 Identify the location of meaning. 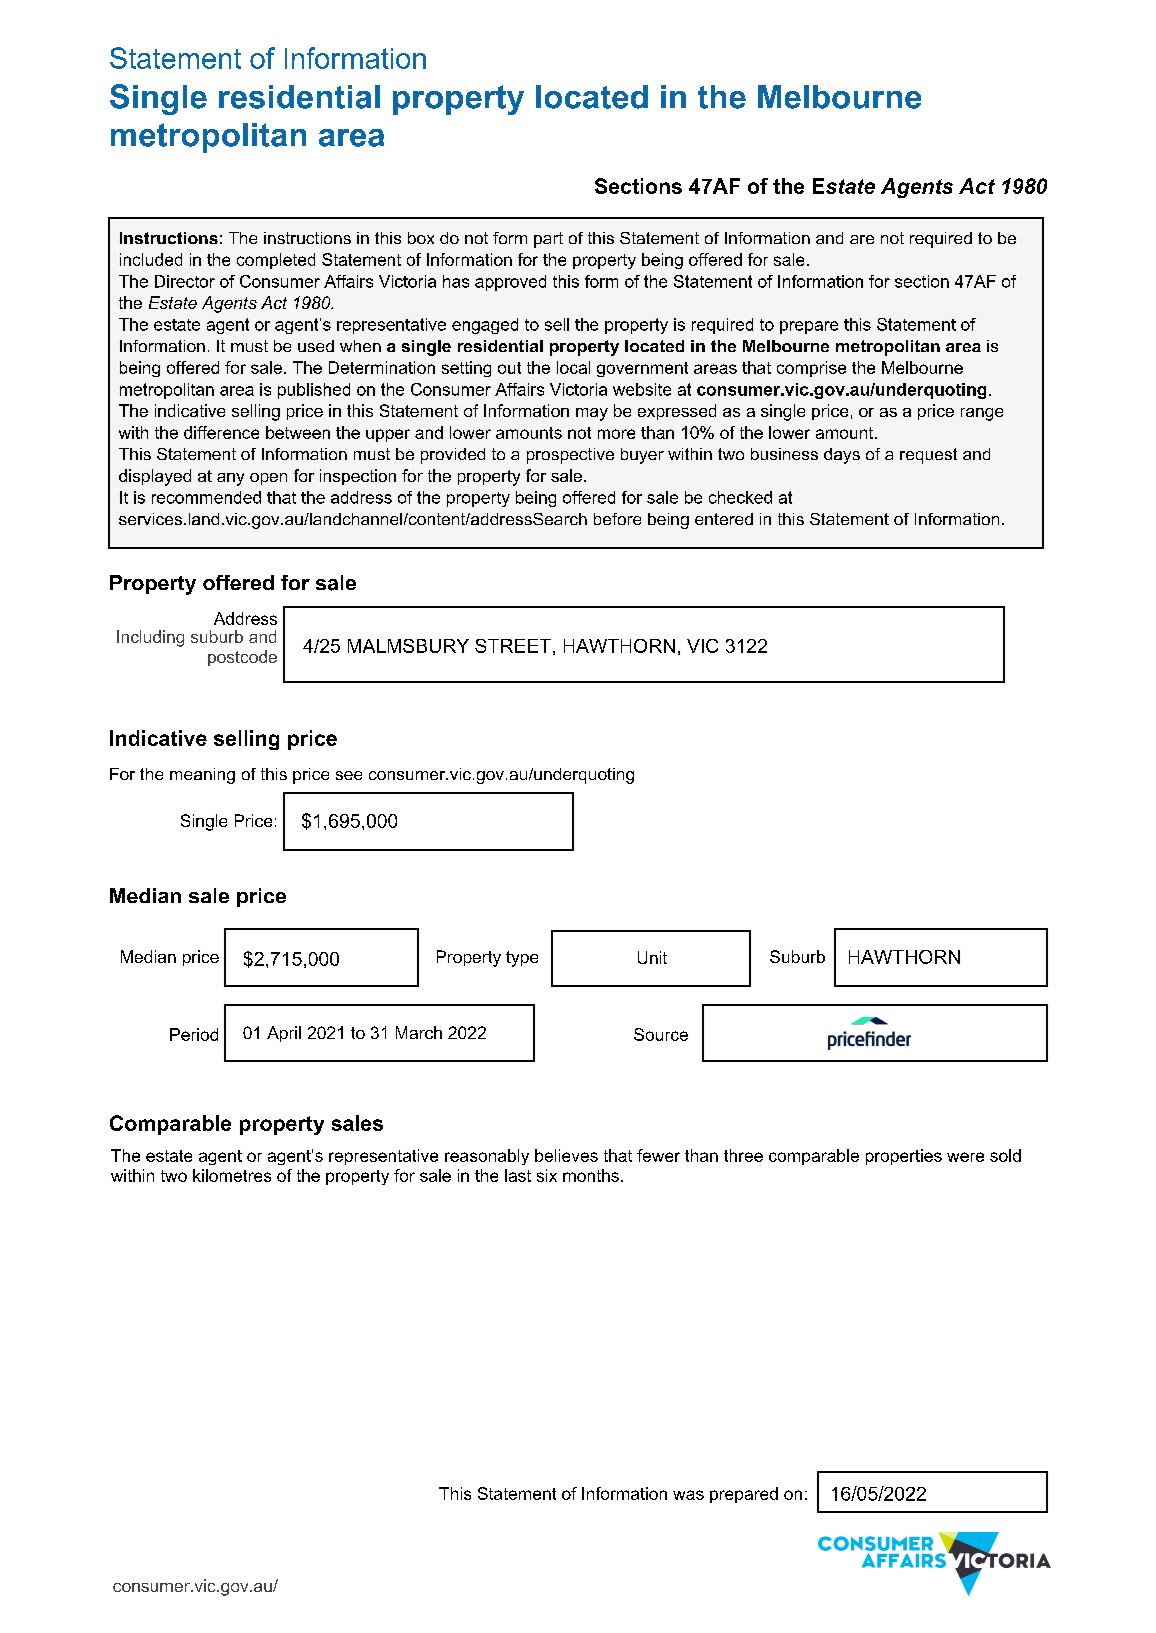
(202, 776).
